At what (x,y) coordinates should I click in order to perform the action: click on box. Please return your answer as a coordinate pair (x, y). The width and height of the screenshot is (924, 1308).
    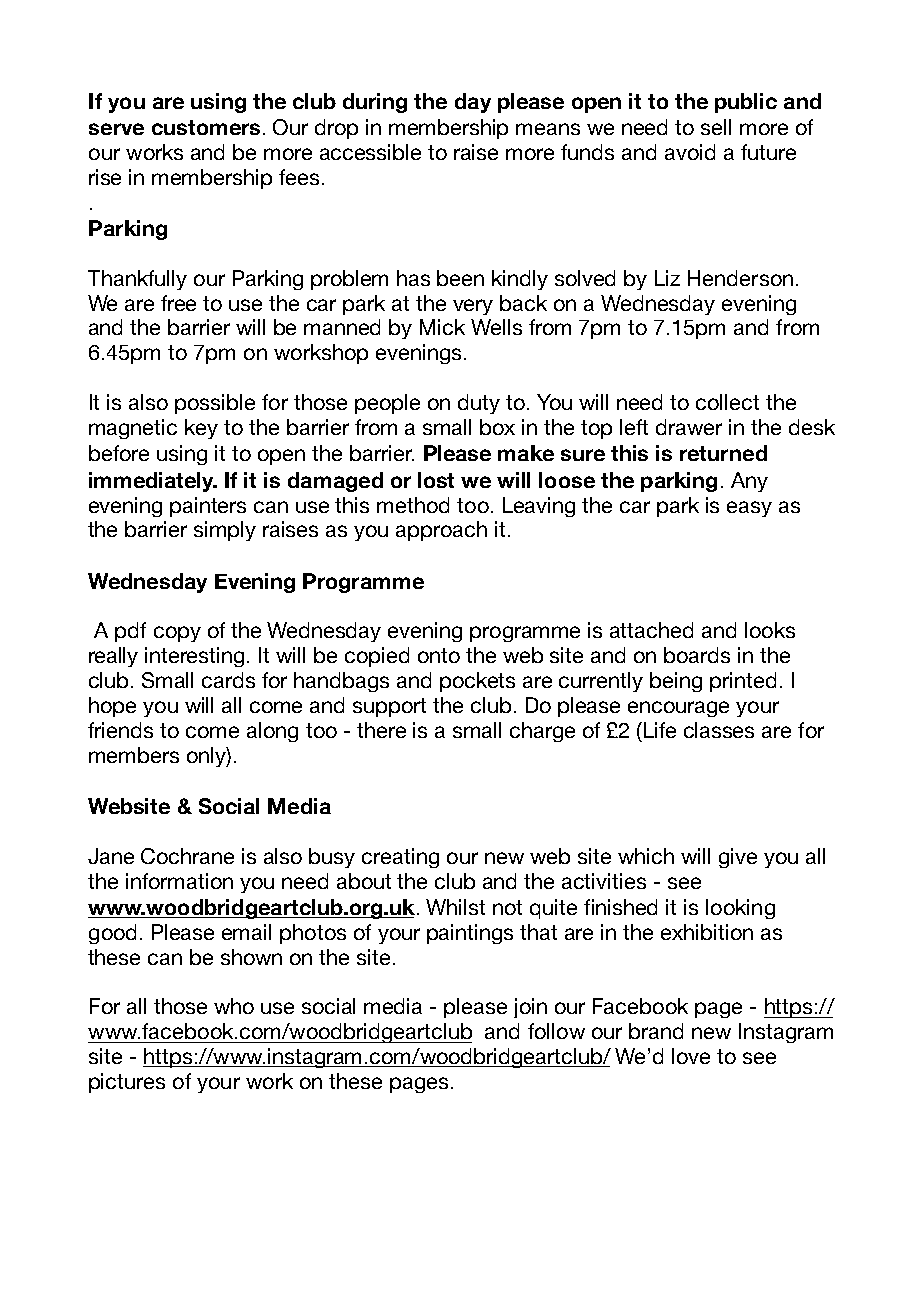
    Looking at the image, I should click on (497, 427).
